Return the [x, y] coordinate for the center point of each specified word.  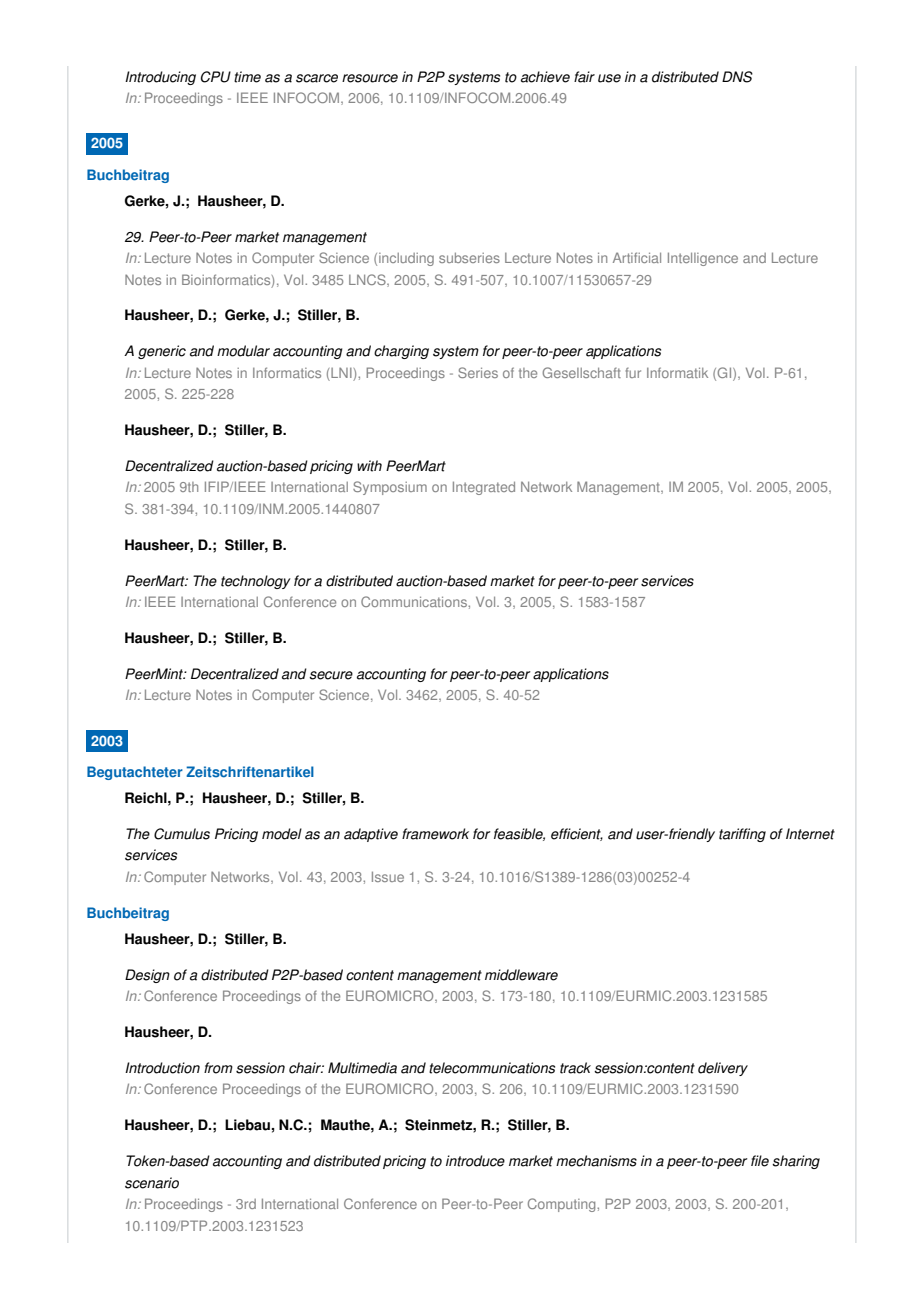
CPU [216, 77]
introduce [475, 1161]
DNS [737, 77]
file [760, 1161]
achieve [545, 77]
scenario [152, 1183]
